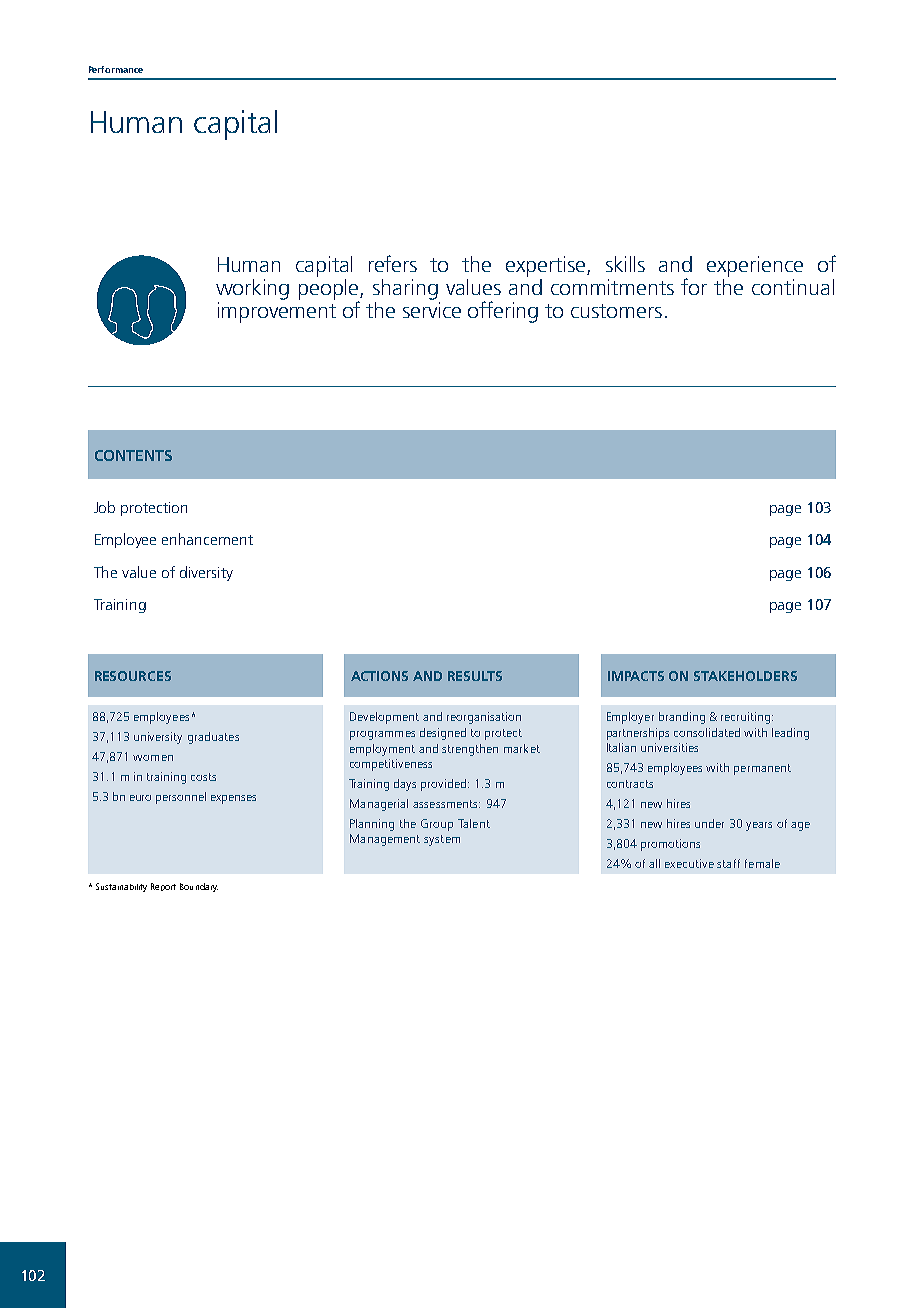 This screenshot has width=924, height=1308. Describe the element at coordinates (475, 676) in the screenshot. I see `RESULTS` at that location.
